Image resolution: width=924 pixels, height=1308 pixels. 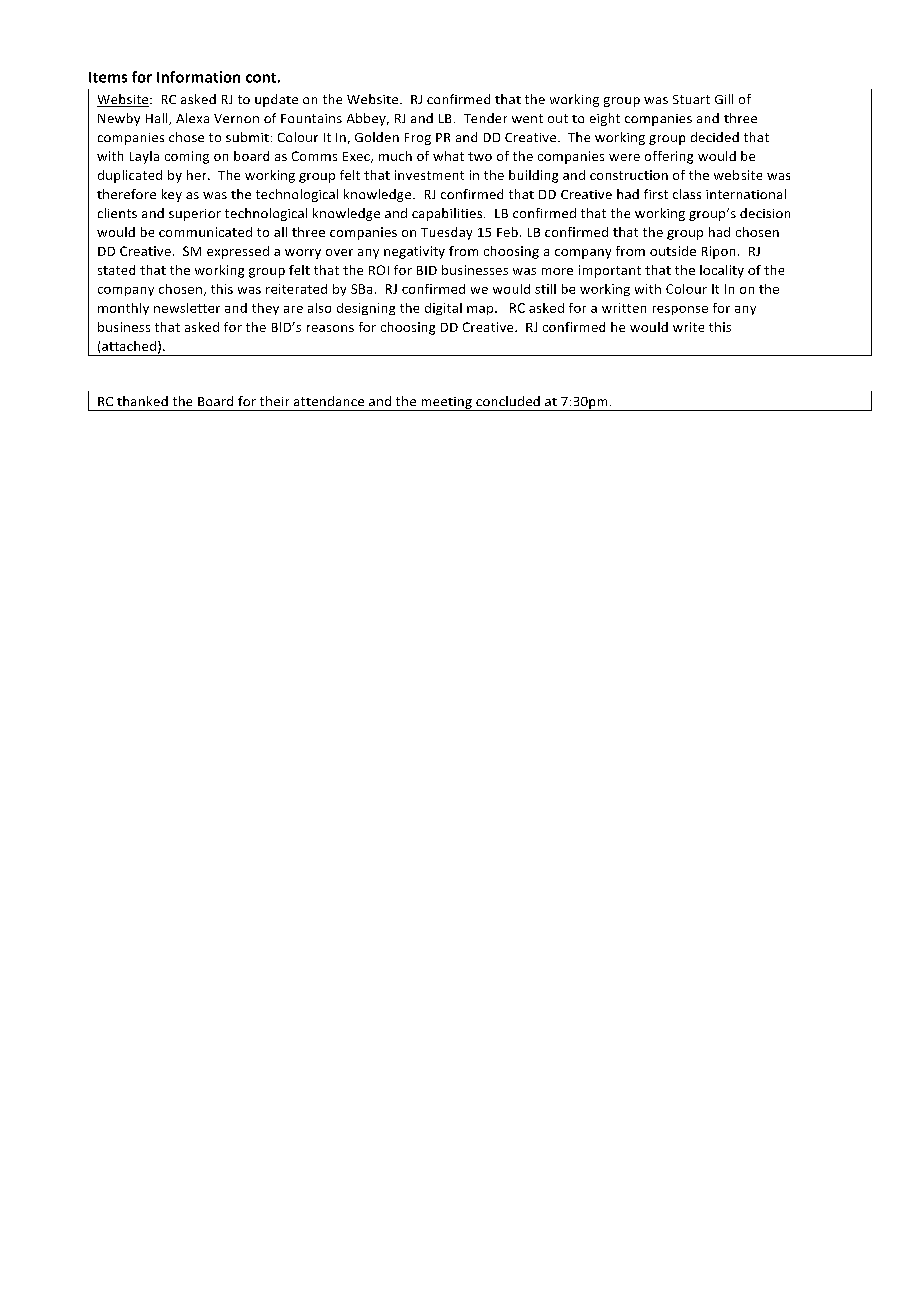 I want to click on ROI, so click(x=379, y=270).
